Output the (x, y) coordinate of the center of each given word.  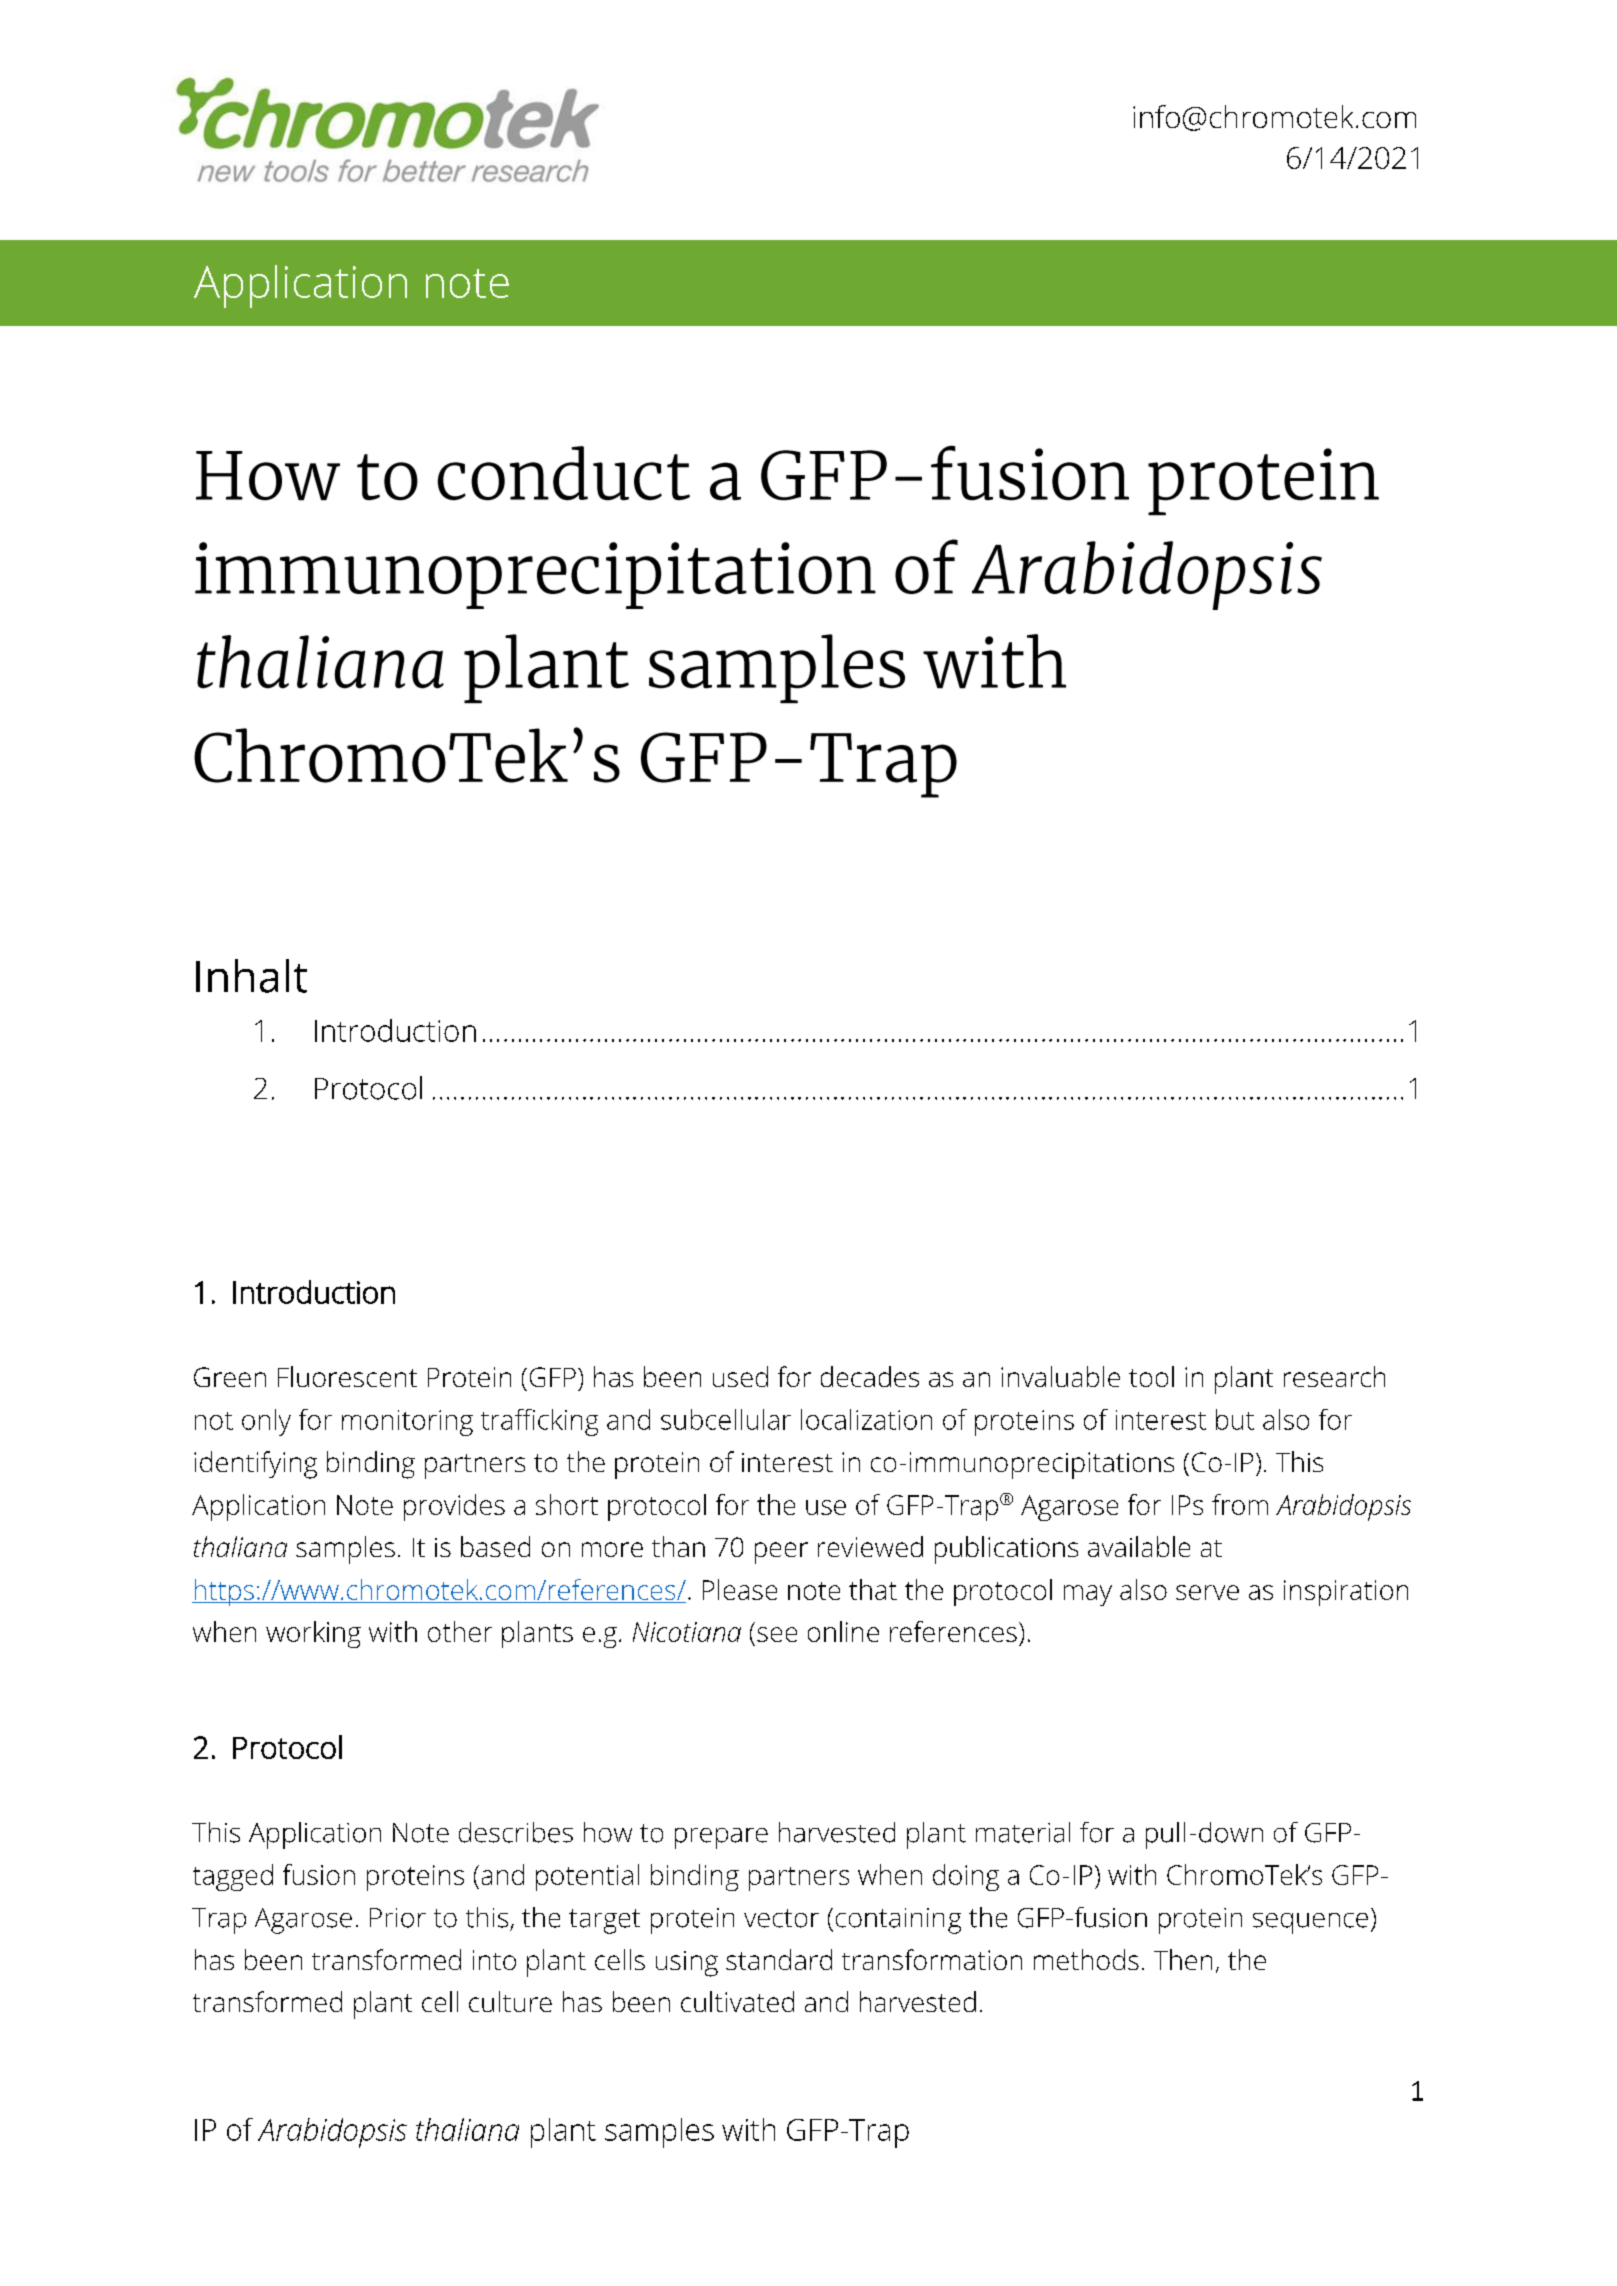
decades (870, 1376)
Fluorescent (347, 1376)
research (1334, 1376)
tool (1151, 1376)
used (740, 1376)
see (777, 1634)
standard (779, 1959)
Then (1183, 1959)
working (313, 1634)
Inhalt (251, 976)
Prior (398, 1918)
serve (1207, 1592)
